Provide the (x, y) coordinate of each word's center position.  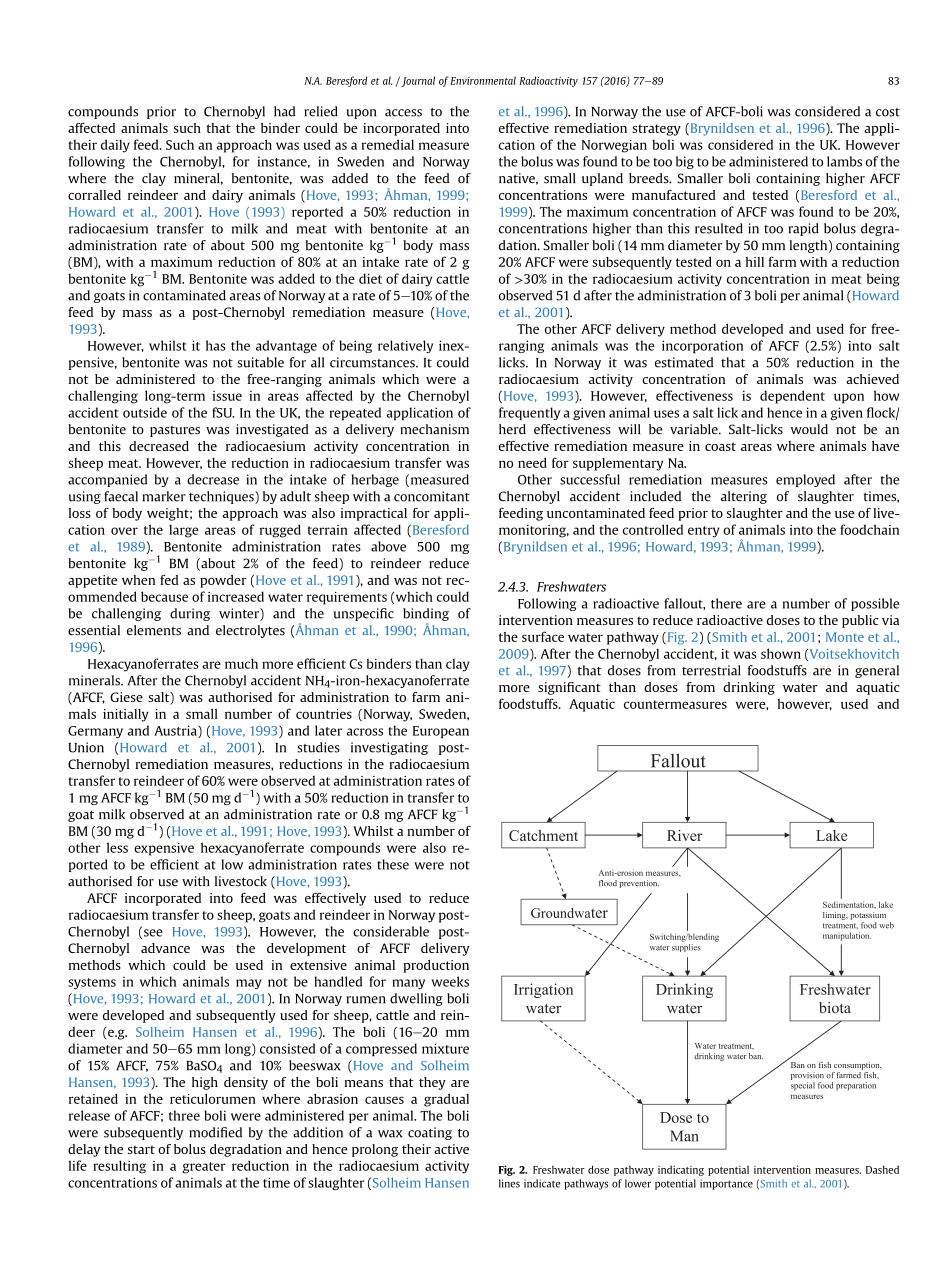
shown (781, 653)
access (403, 113)
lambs (844, 161)
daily (115, 146)
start (141, 1149)
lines (509, 1183)
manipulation (847, 936)
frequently (530, 413)
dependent (792, 397)
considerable (391, 931)
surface (543, 636)
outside (145, 412)
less (117, 847)
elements (154, 630)
